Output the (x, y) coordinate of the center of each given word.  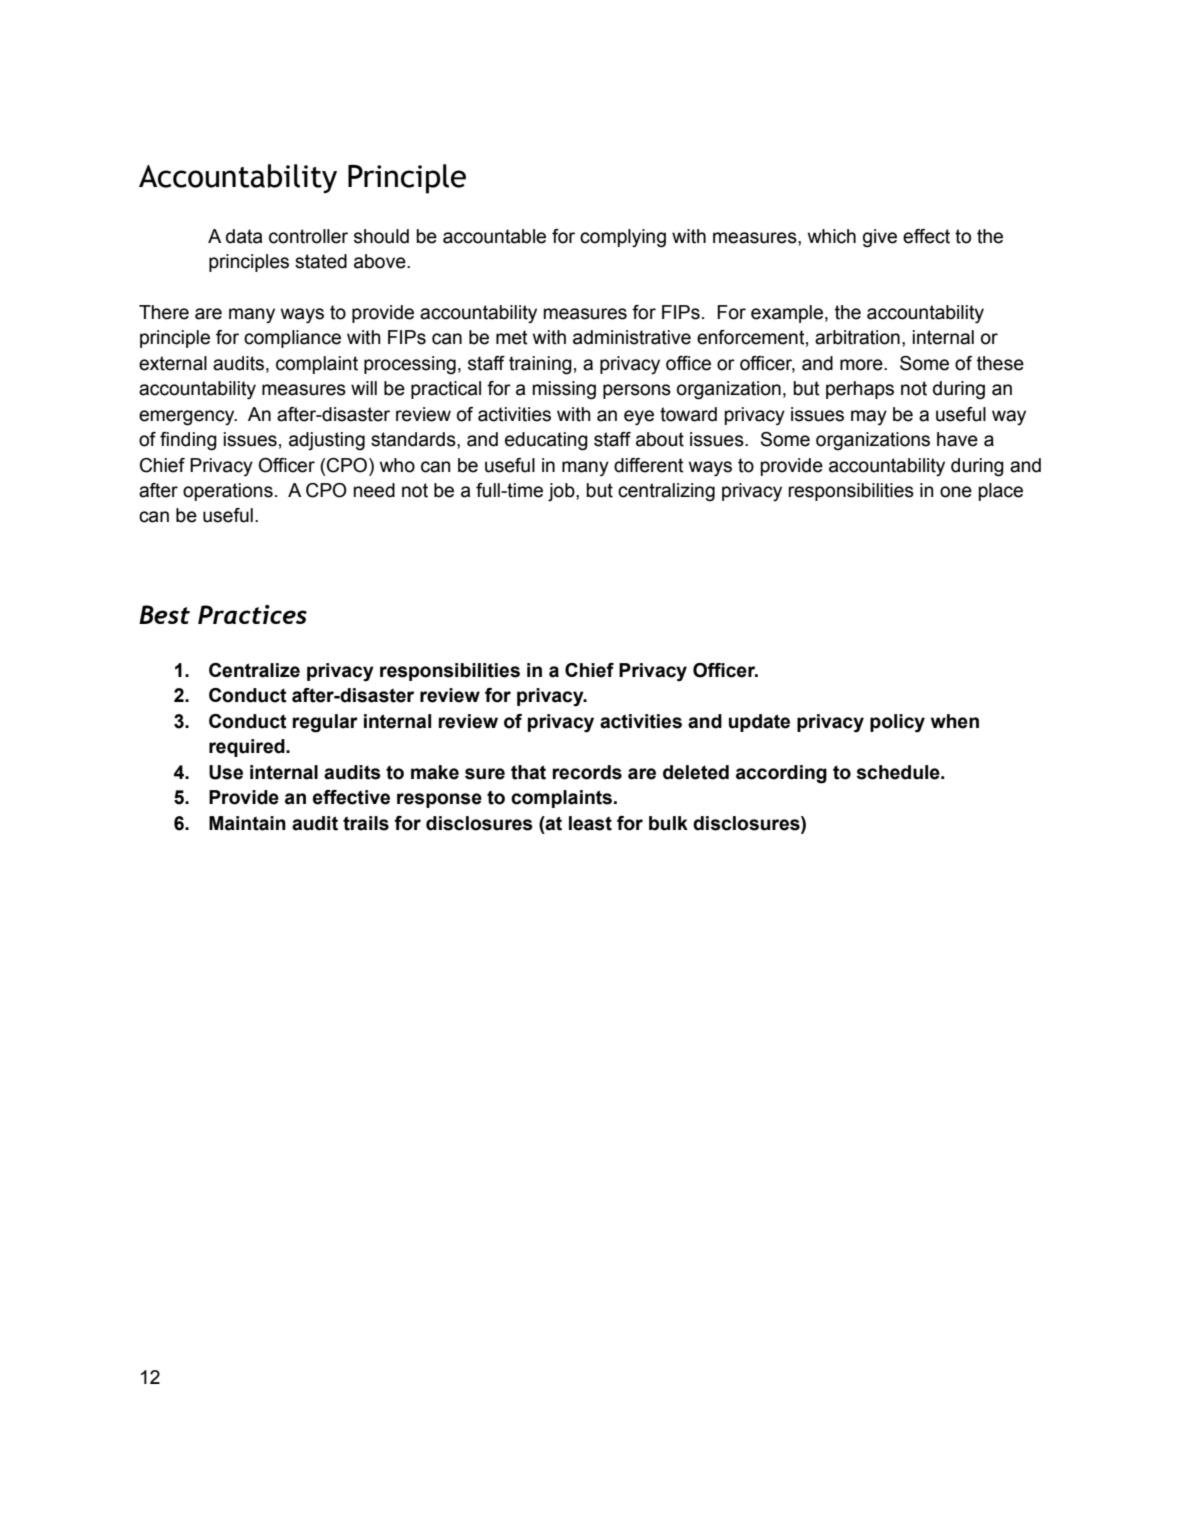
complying (623, 238)
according (781, 774)
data (244, 236)
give (880, 238)
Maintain (247, 823)
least (590, 823)
